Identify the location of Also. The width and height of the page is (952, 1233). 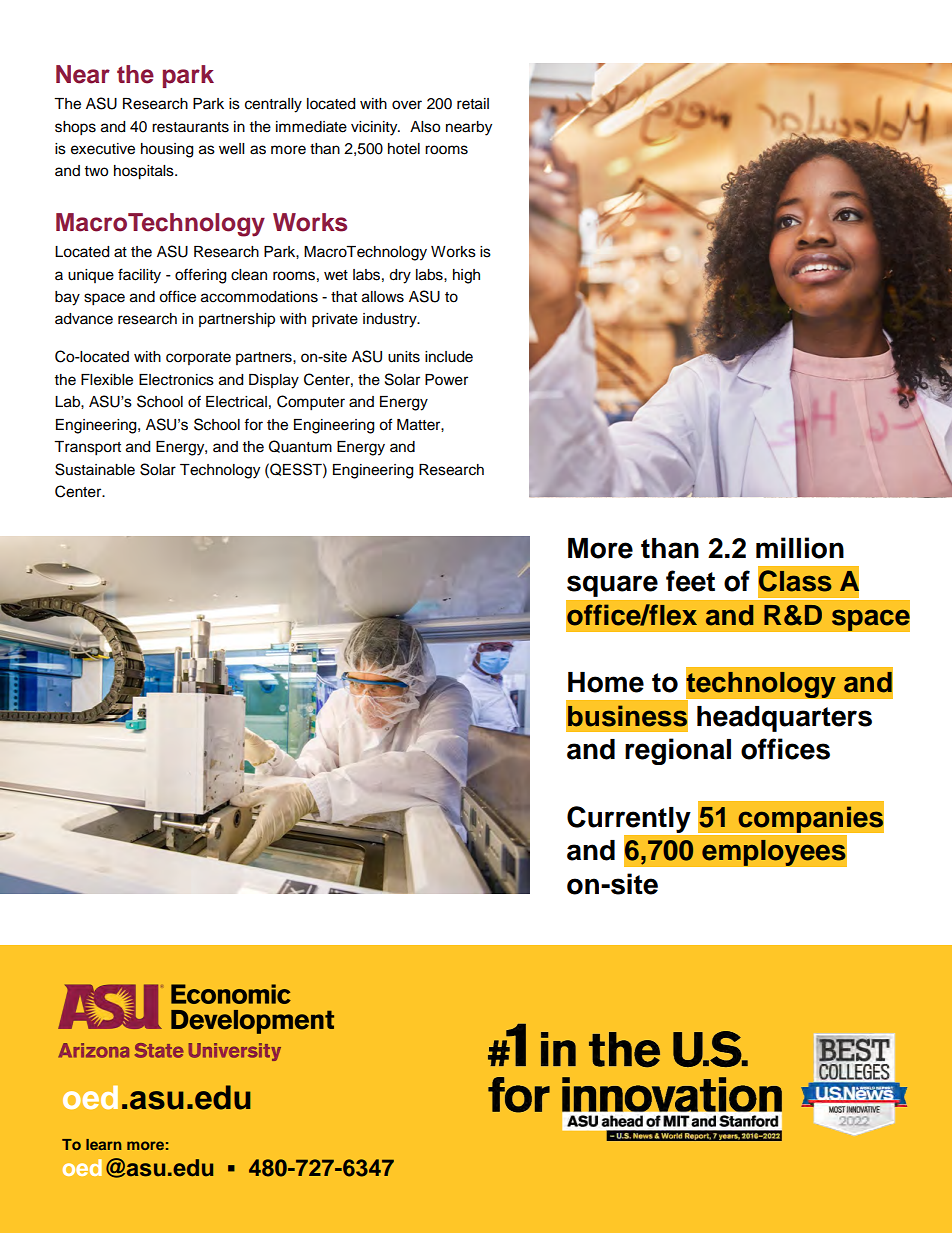
(425, 127).
